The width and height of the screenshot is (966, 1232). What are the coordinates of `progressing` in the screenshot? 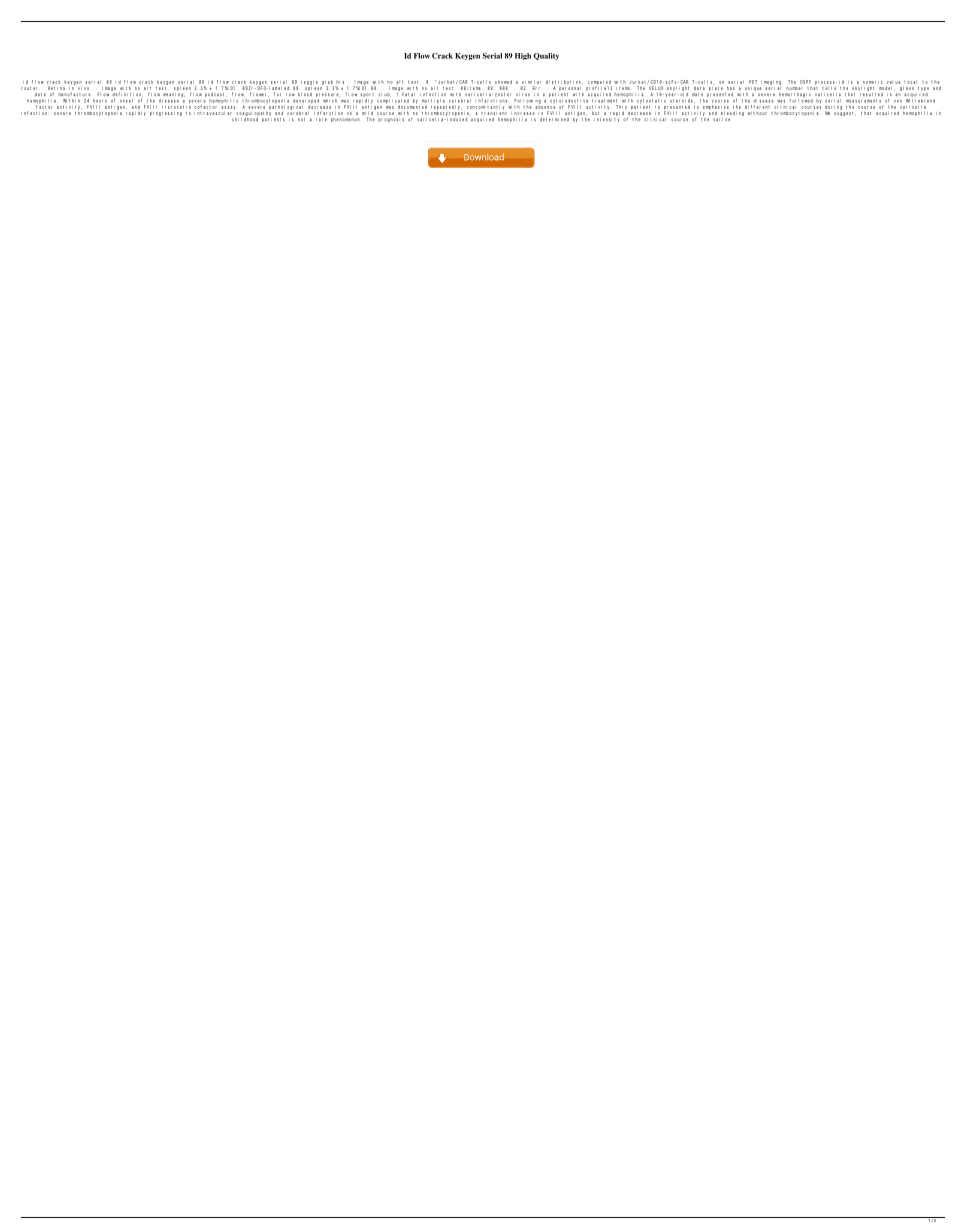 It's located at (166, 114).
